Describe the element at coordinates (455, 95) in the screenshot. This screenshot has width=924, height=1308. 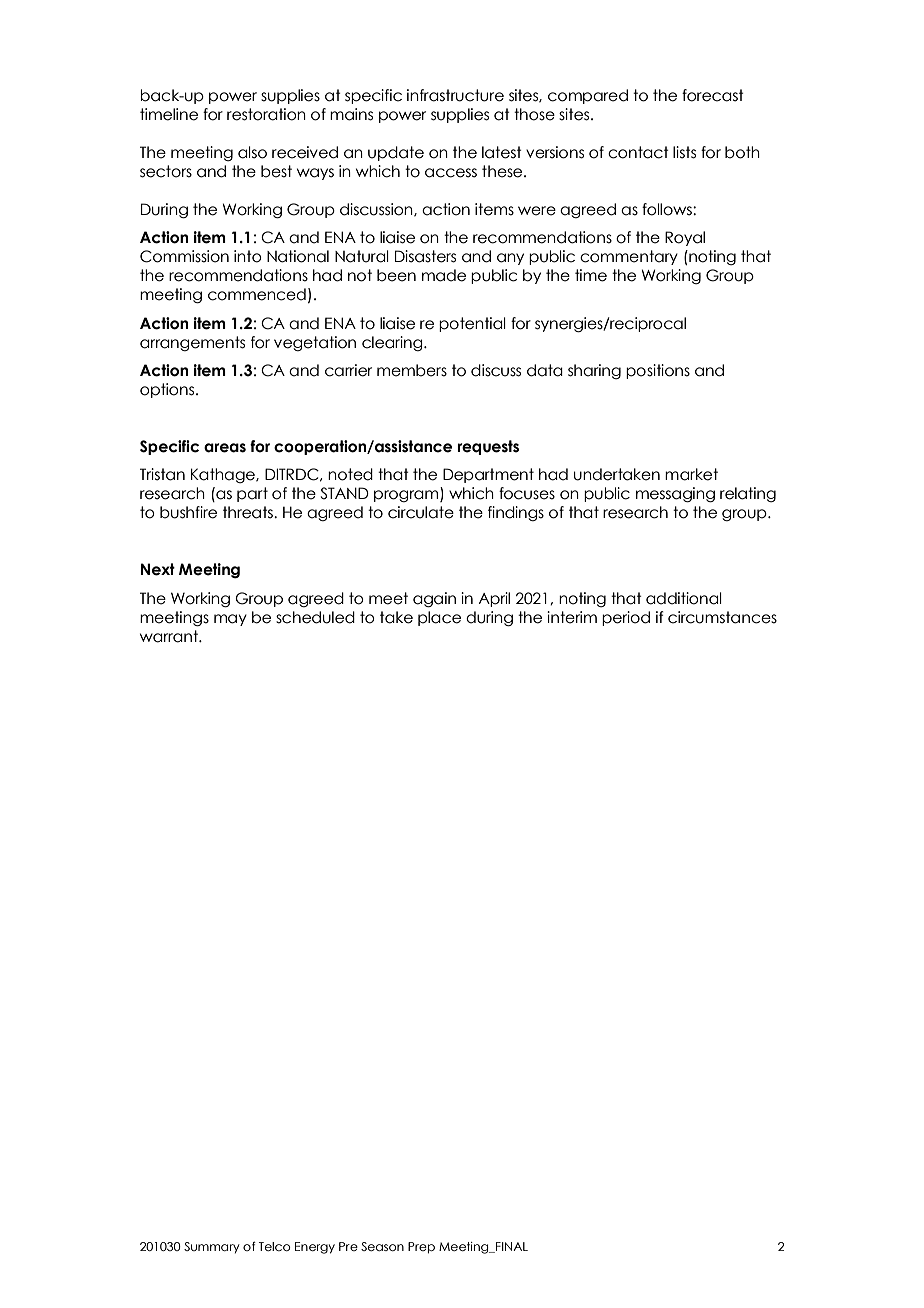
I see `infrastructure` at that location.
